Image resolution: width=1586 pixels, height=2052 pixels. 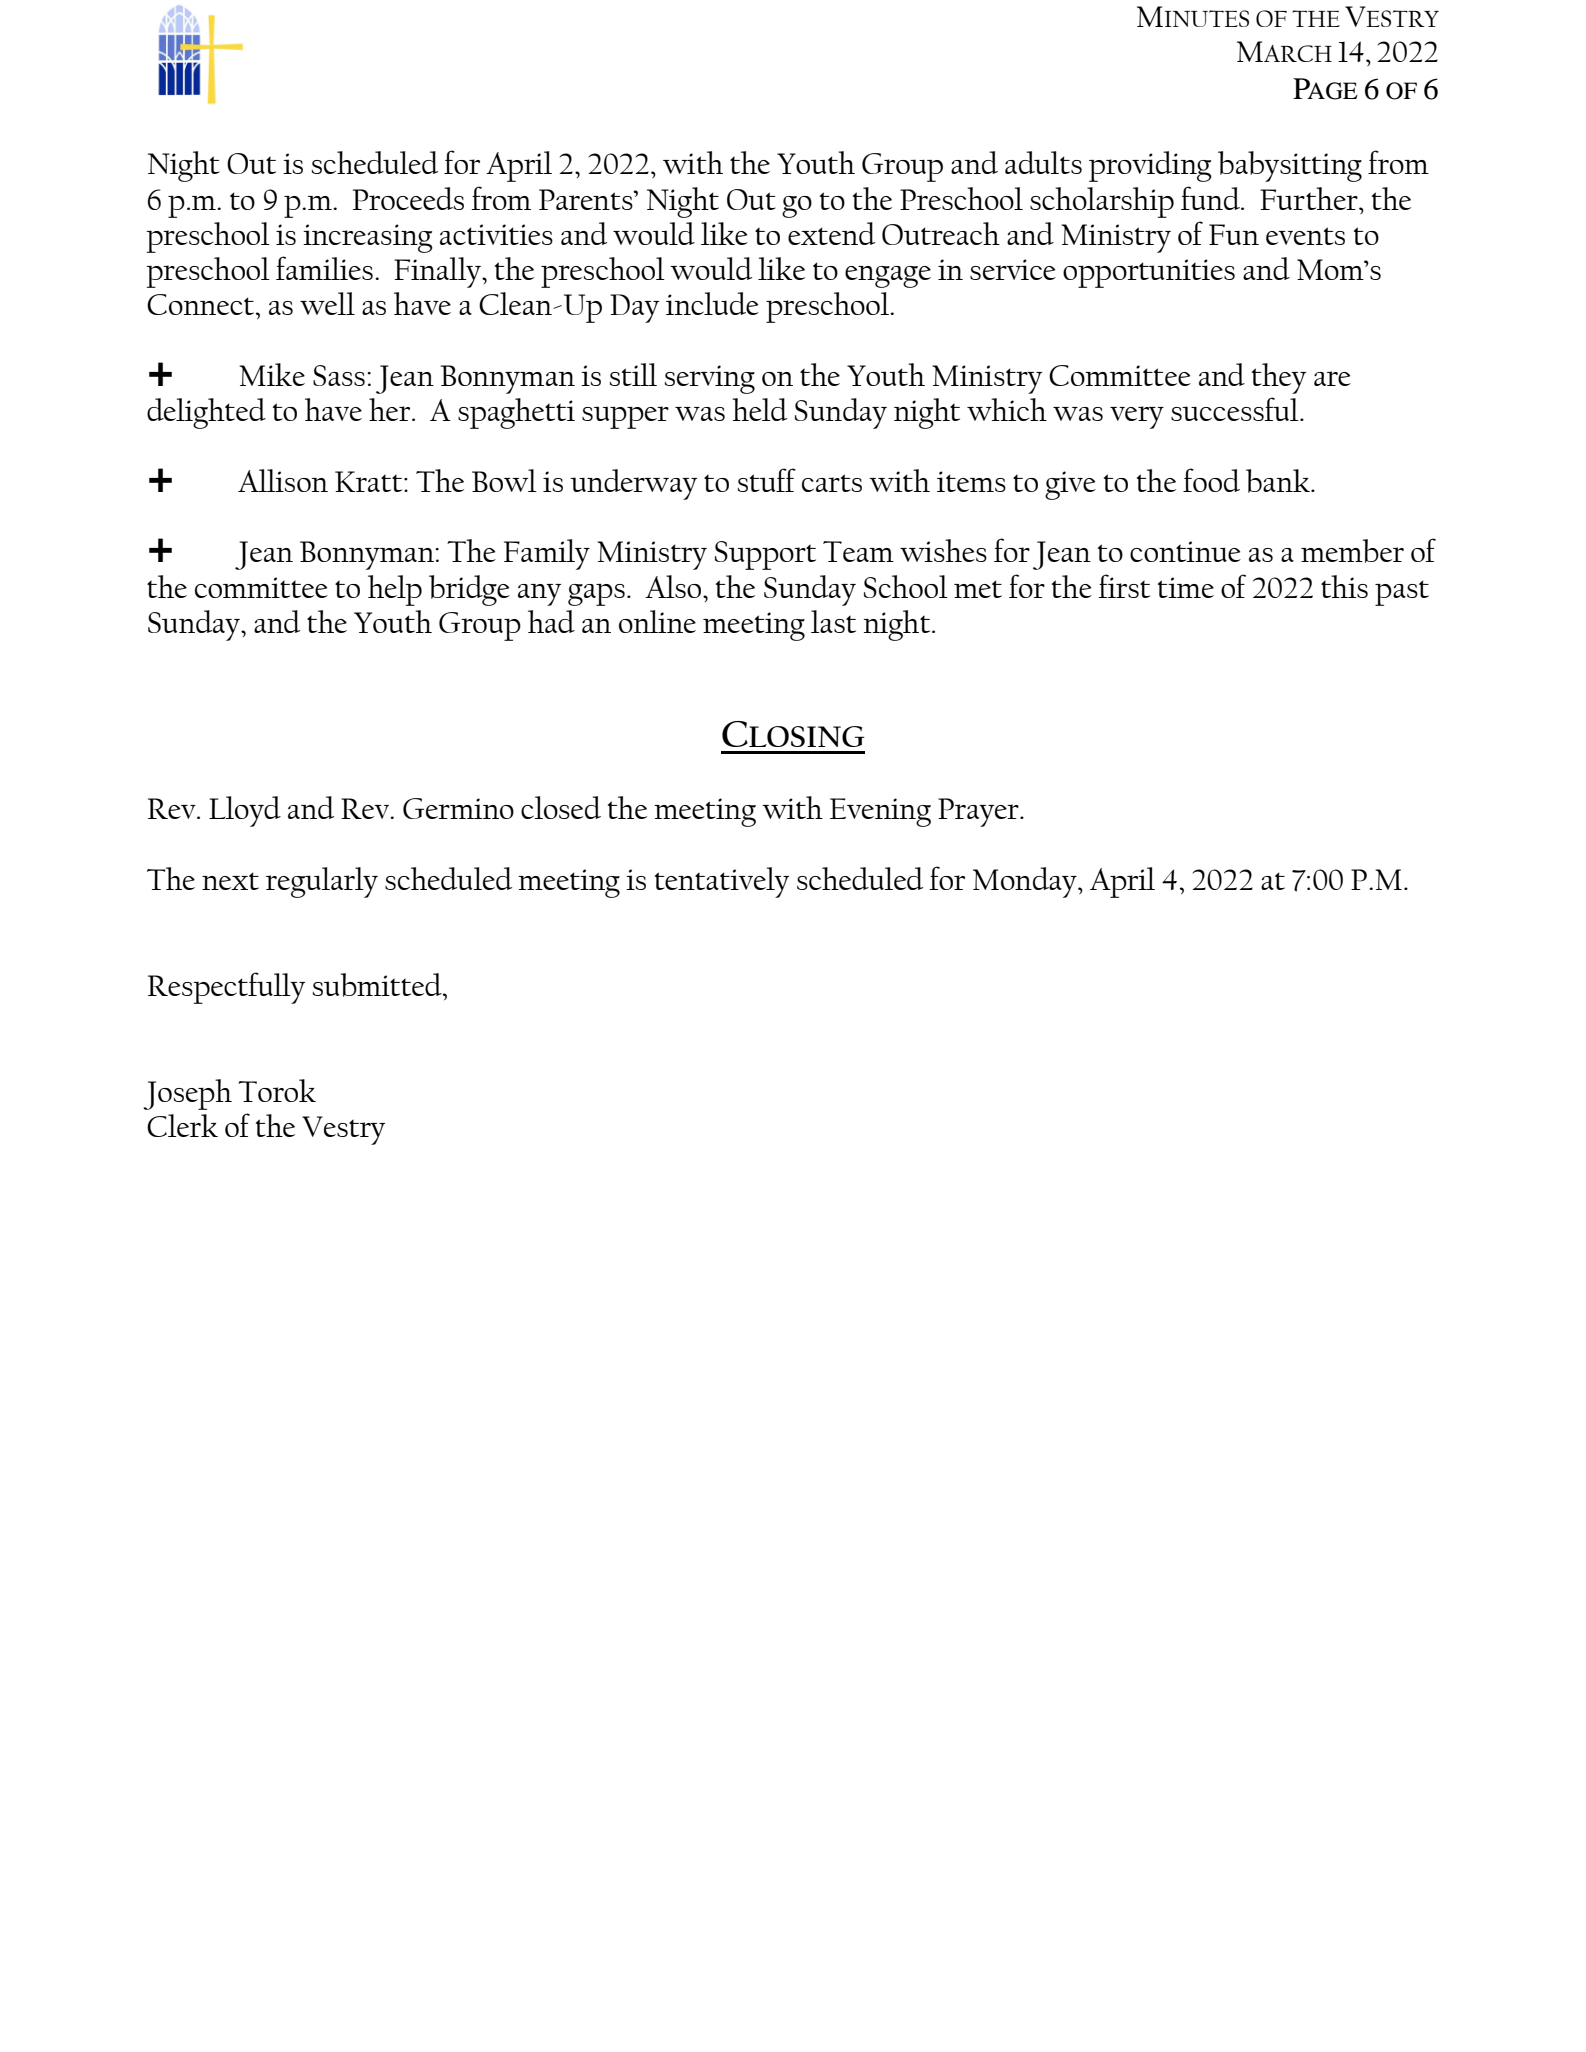 I want to click on last, so click(x=833, y=621).
